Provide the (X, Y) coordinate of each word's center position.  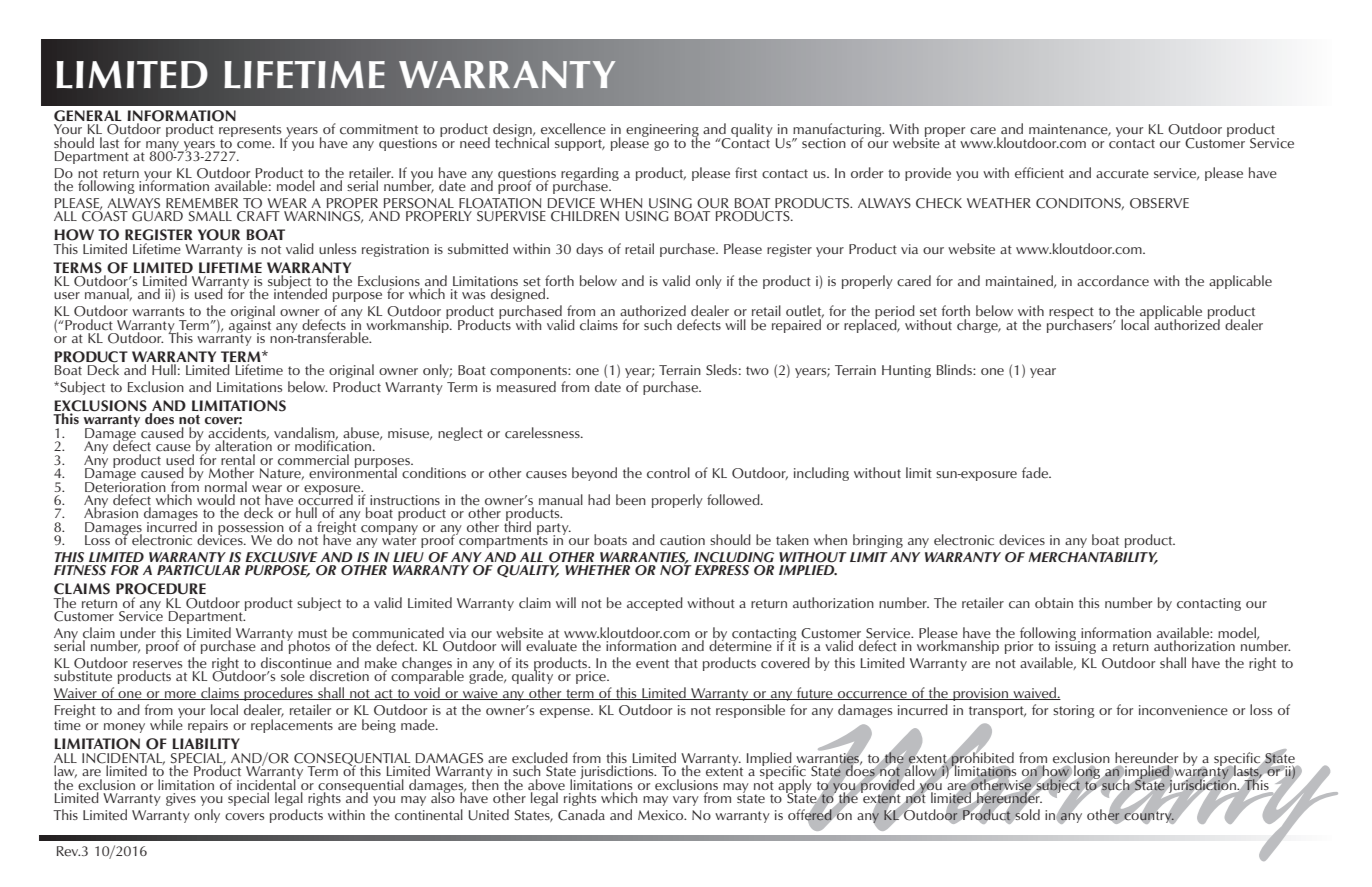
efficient (1039, 173)
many (164, 147)
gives (181, 799)
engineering (662, 132)
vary (686, 801)
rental (238, 460)
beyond (594, 474)
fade (1036, 472)
